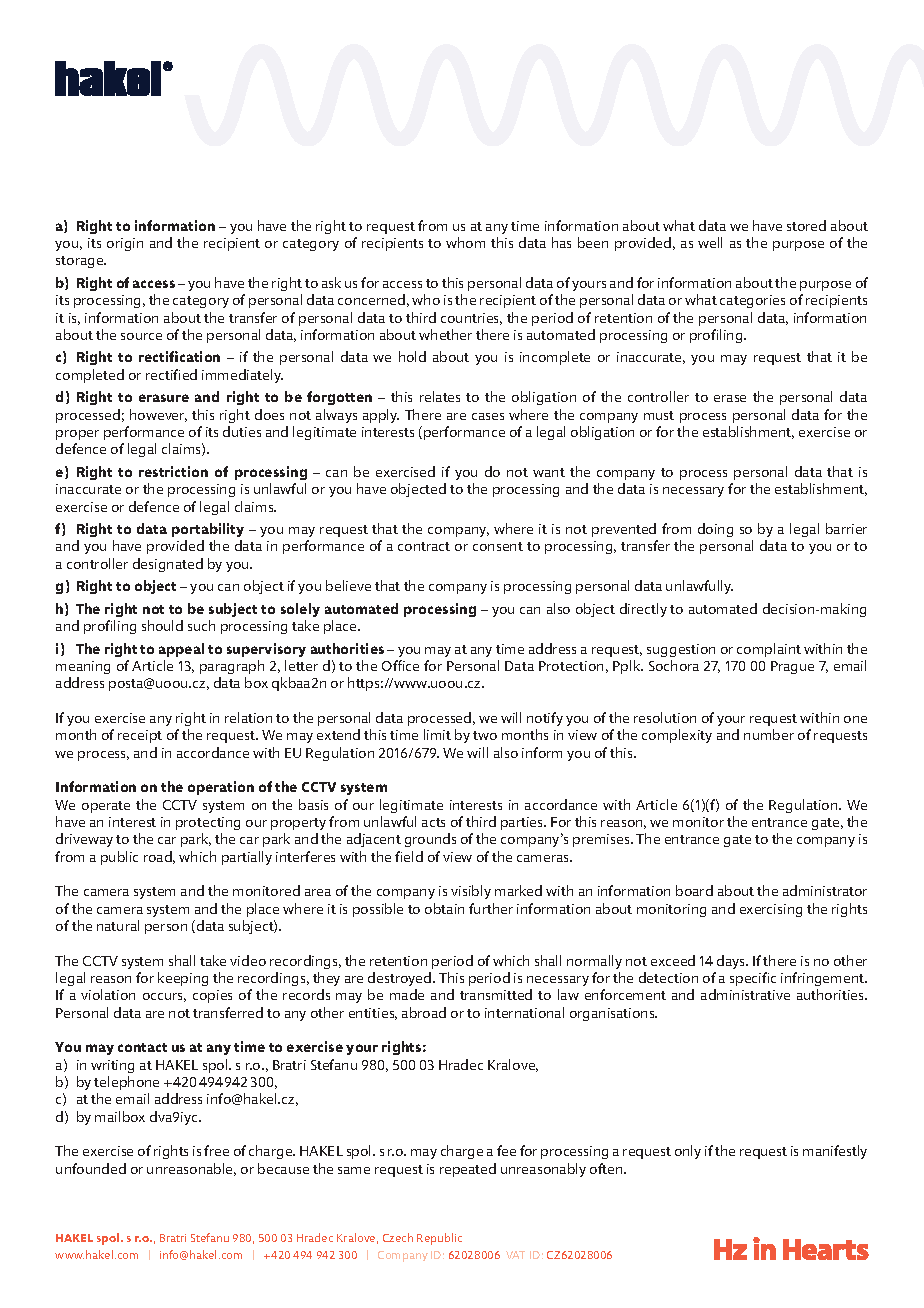 This document has width=924, height=1308. Describe the element at coordinates (485, 735) in the document. I see `two` at that location.
